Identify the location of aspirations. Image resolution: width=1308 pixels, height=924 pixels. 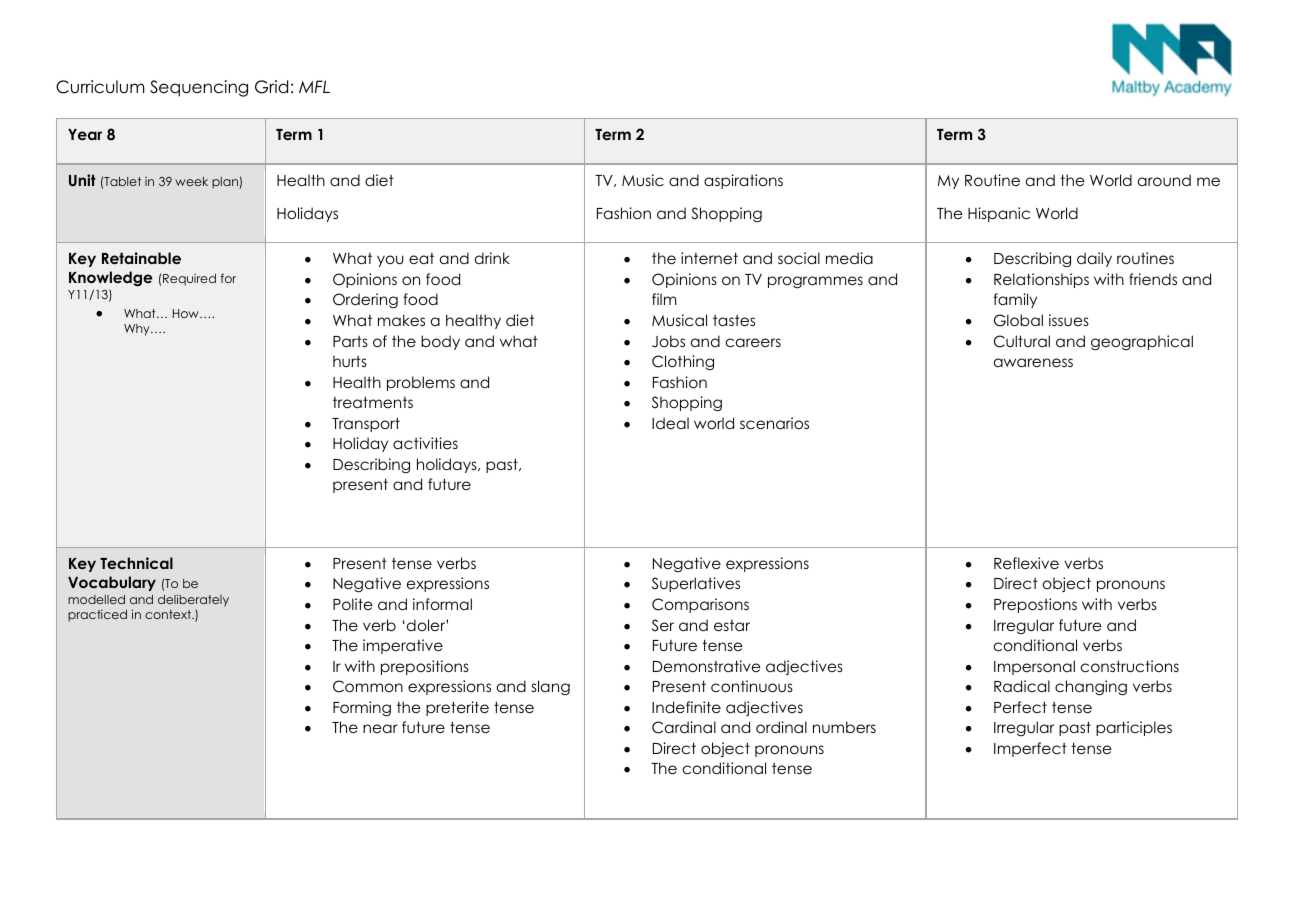
(743, 181).
